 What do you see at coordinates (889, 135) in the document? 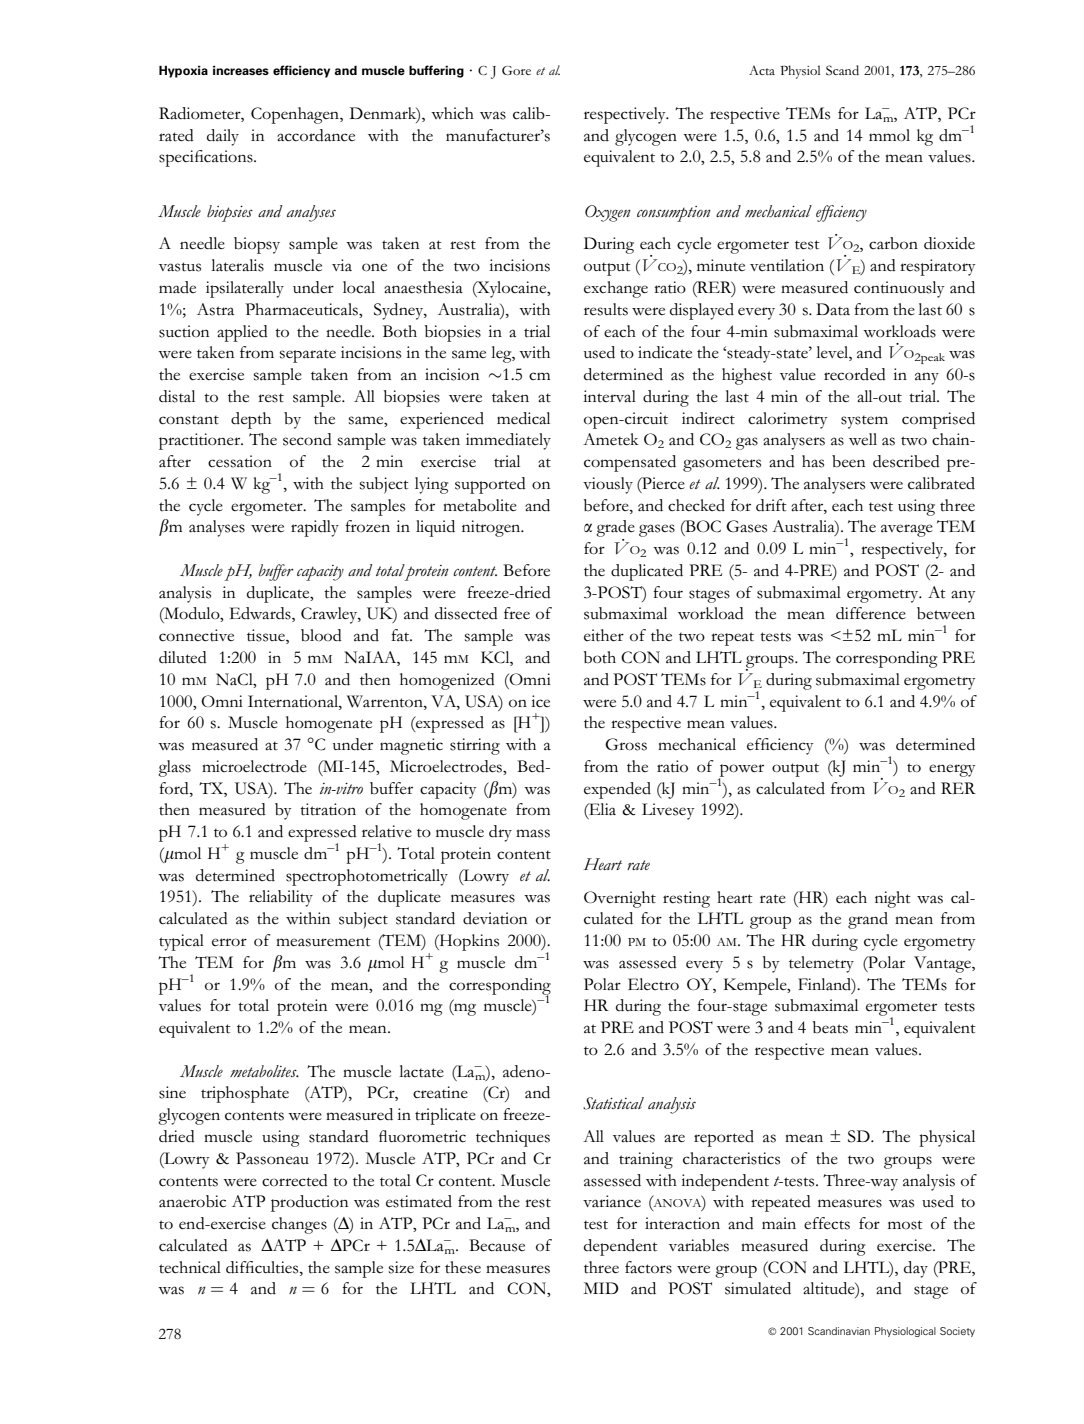
I see `mmol` at bounding box center [889, 135].
